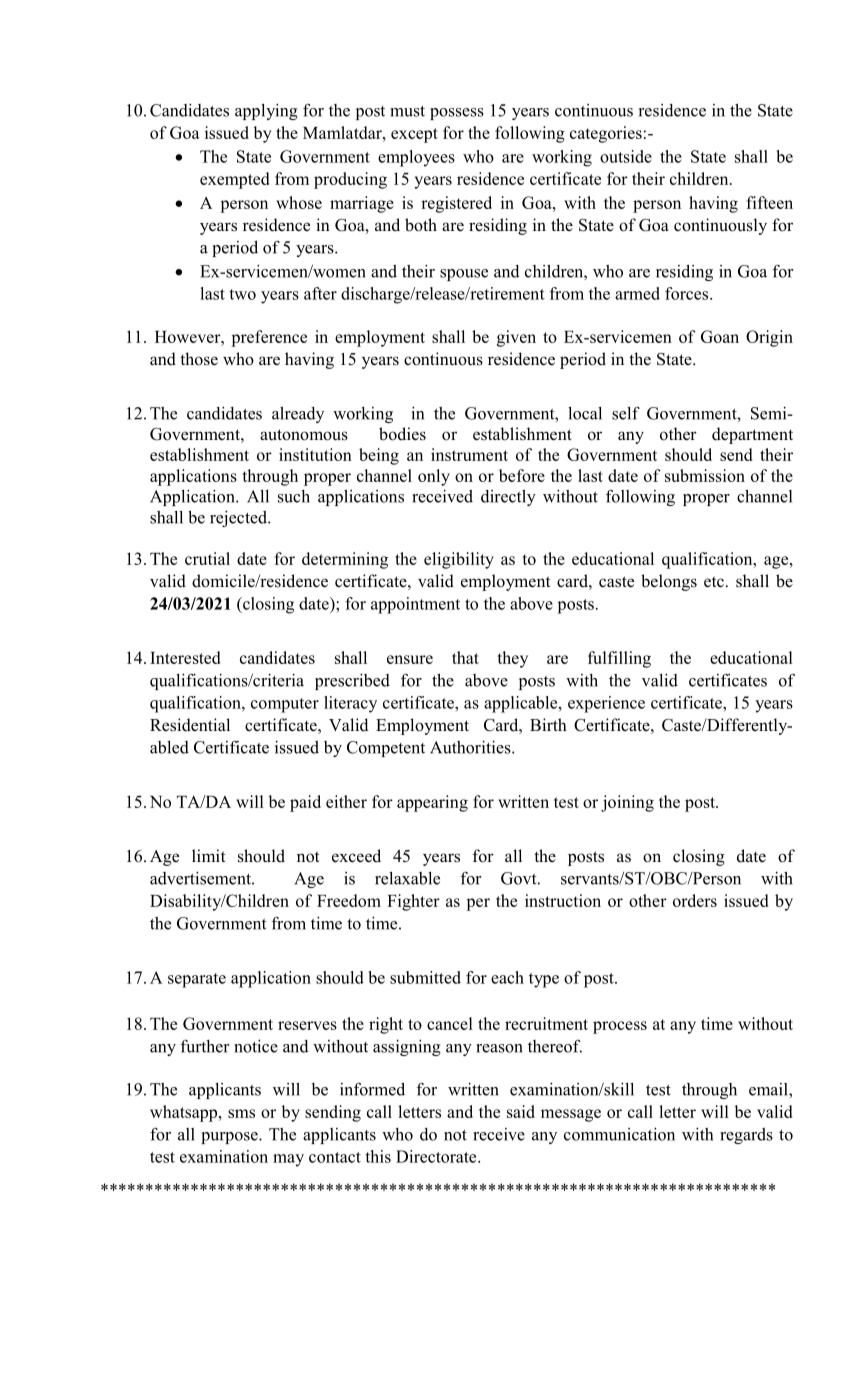  I want to click on eligibility, so click(459, 560).
